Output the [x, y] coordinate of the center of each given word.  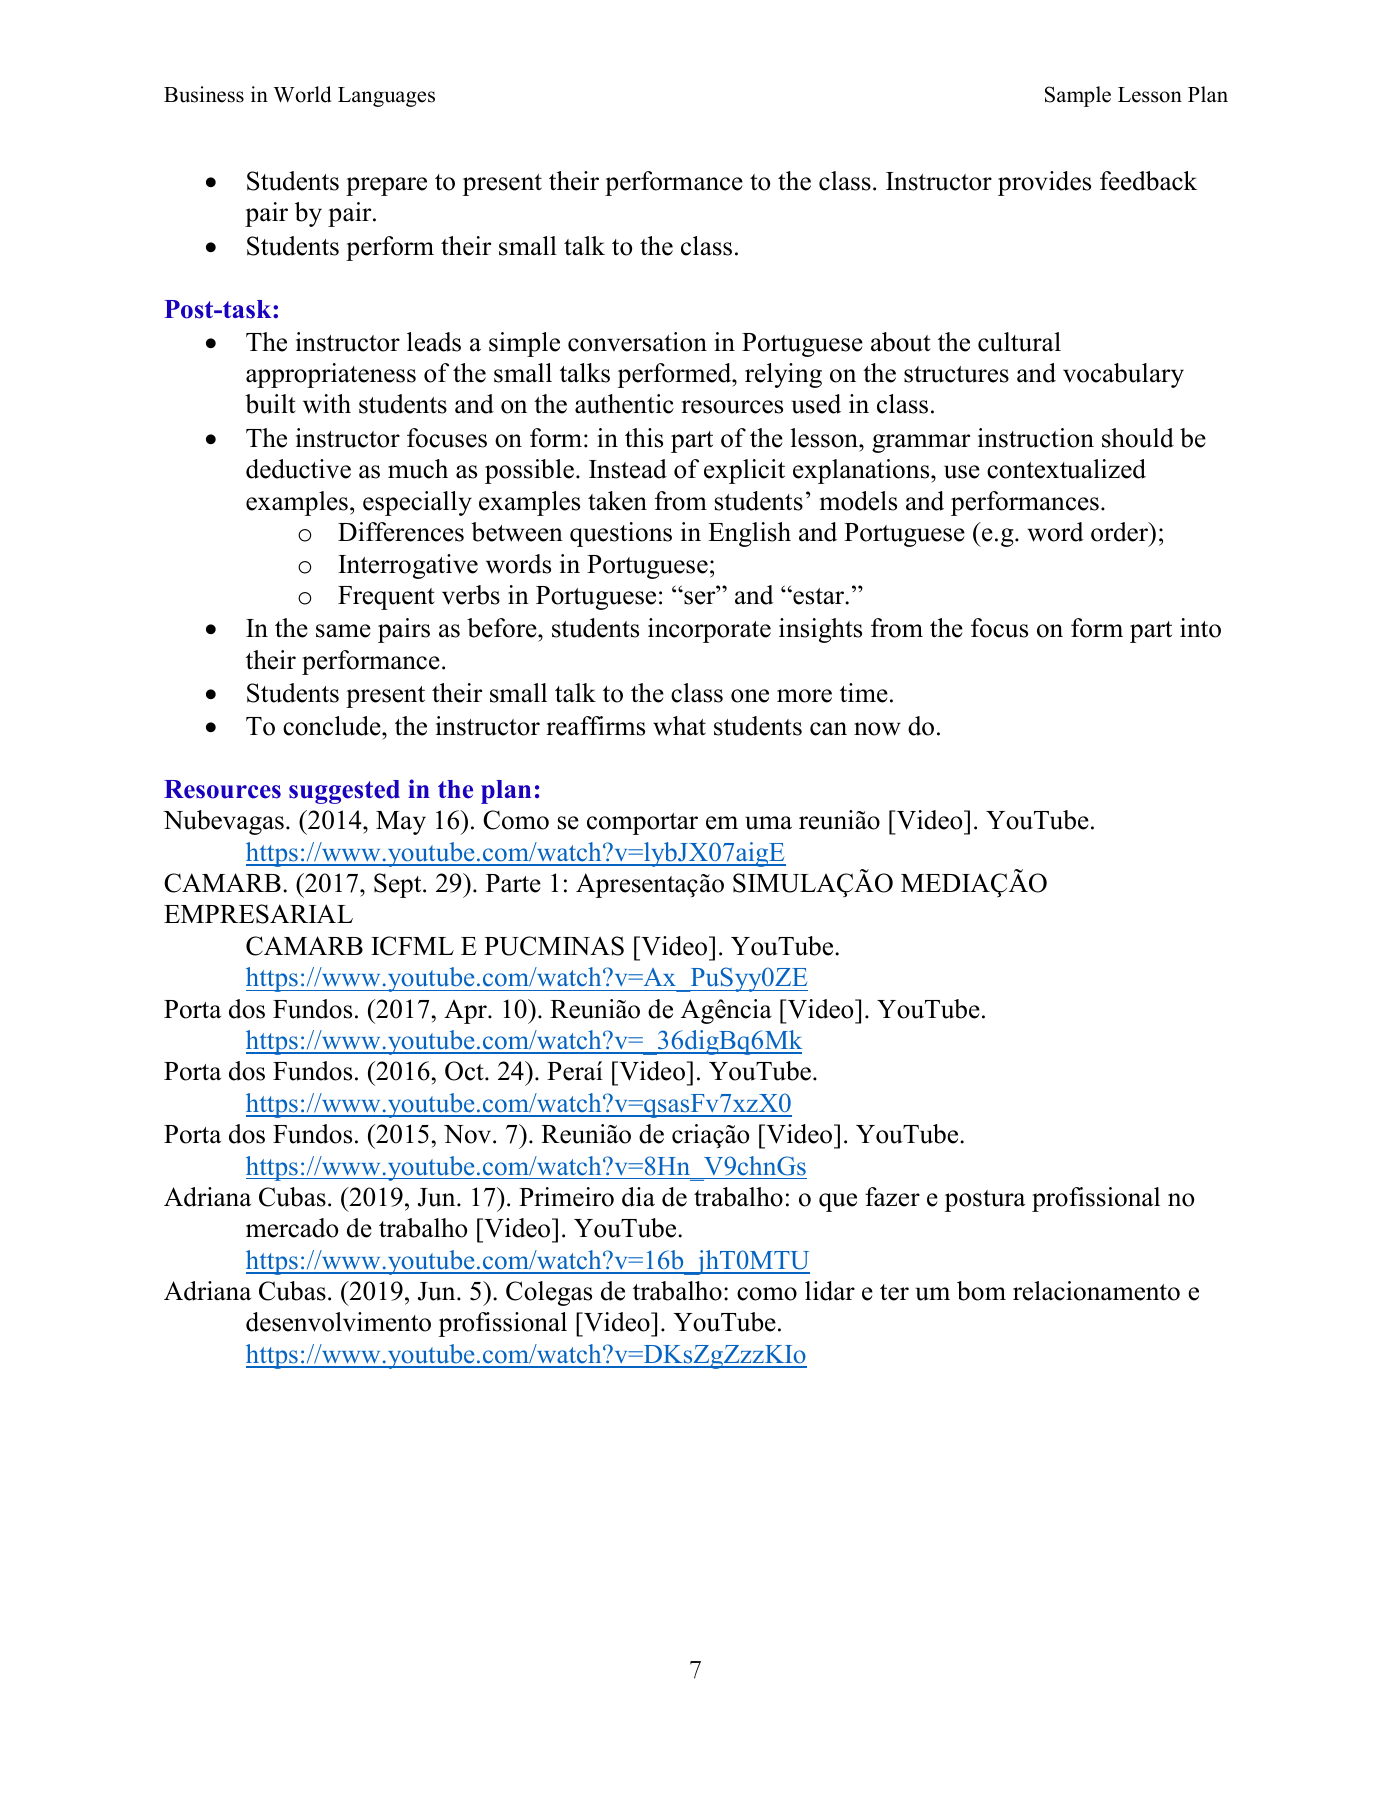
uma [768, 823]
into [1200, 628]
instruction [1036, 438]
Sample [1078, 96]
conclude [333, 726]
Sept [399, 885]
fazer [892, 1197]
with [327, 404]
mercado [292, 1228]
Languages [386, 97]
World [302, 94]
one [750, 696]
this [644, 438]
